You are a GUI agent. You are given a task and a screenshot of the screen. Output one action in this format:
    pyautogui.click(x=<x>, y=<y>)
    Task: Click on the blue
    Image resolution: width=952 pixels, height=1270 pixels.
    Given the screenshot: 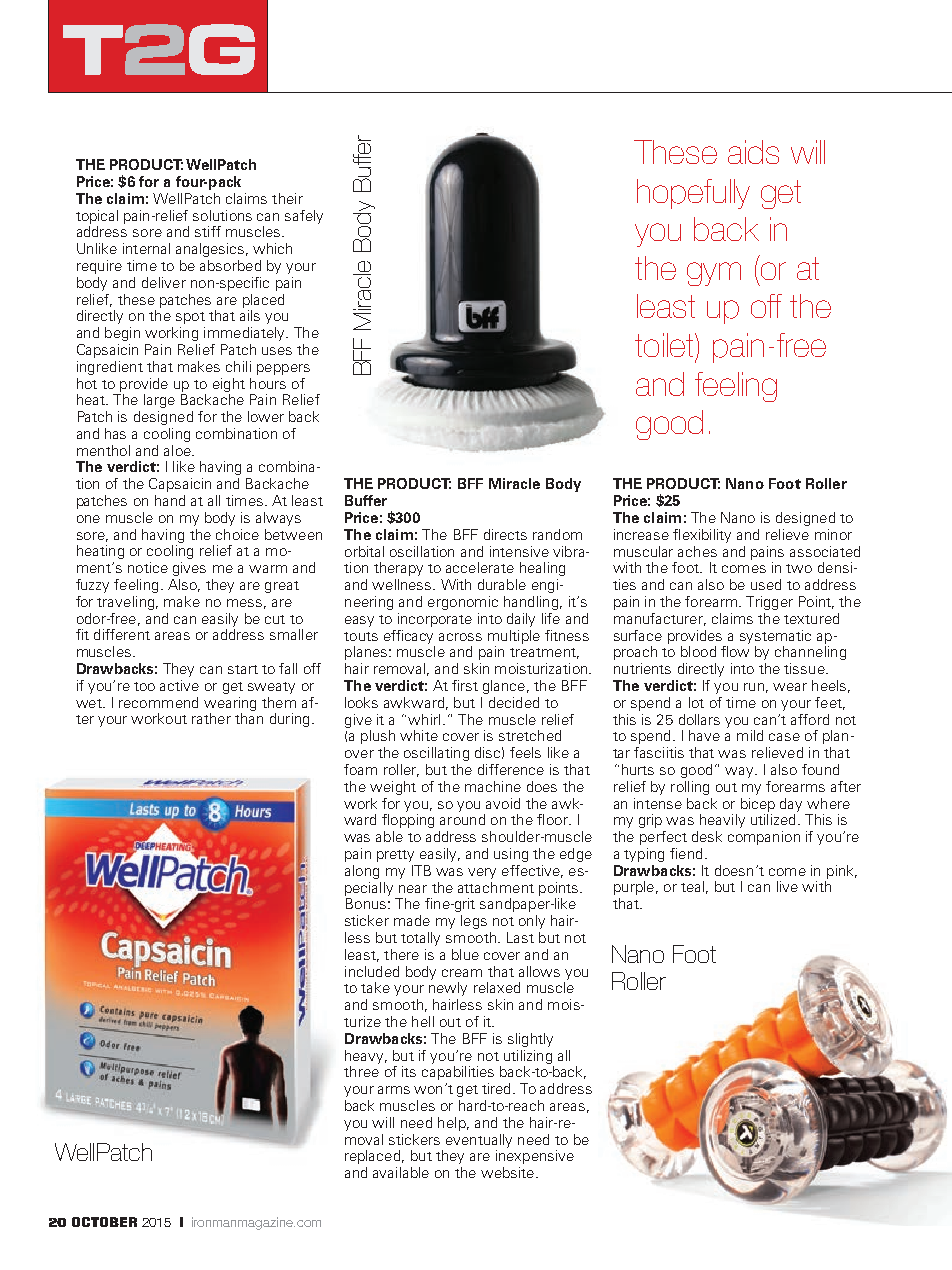 What is the action you would take?
    pyautogui.click(x=465, y=954)
